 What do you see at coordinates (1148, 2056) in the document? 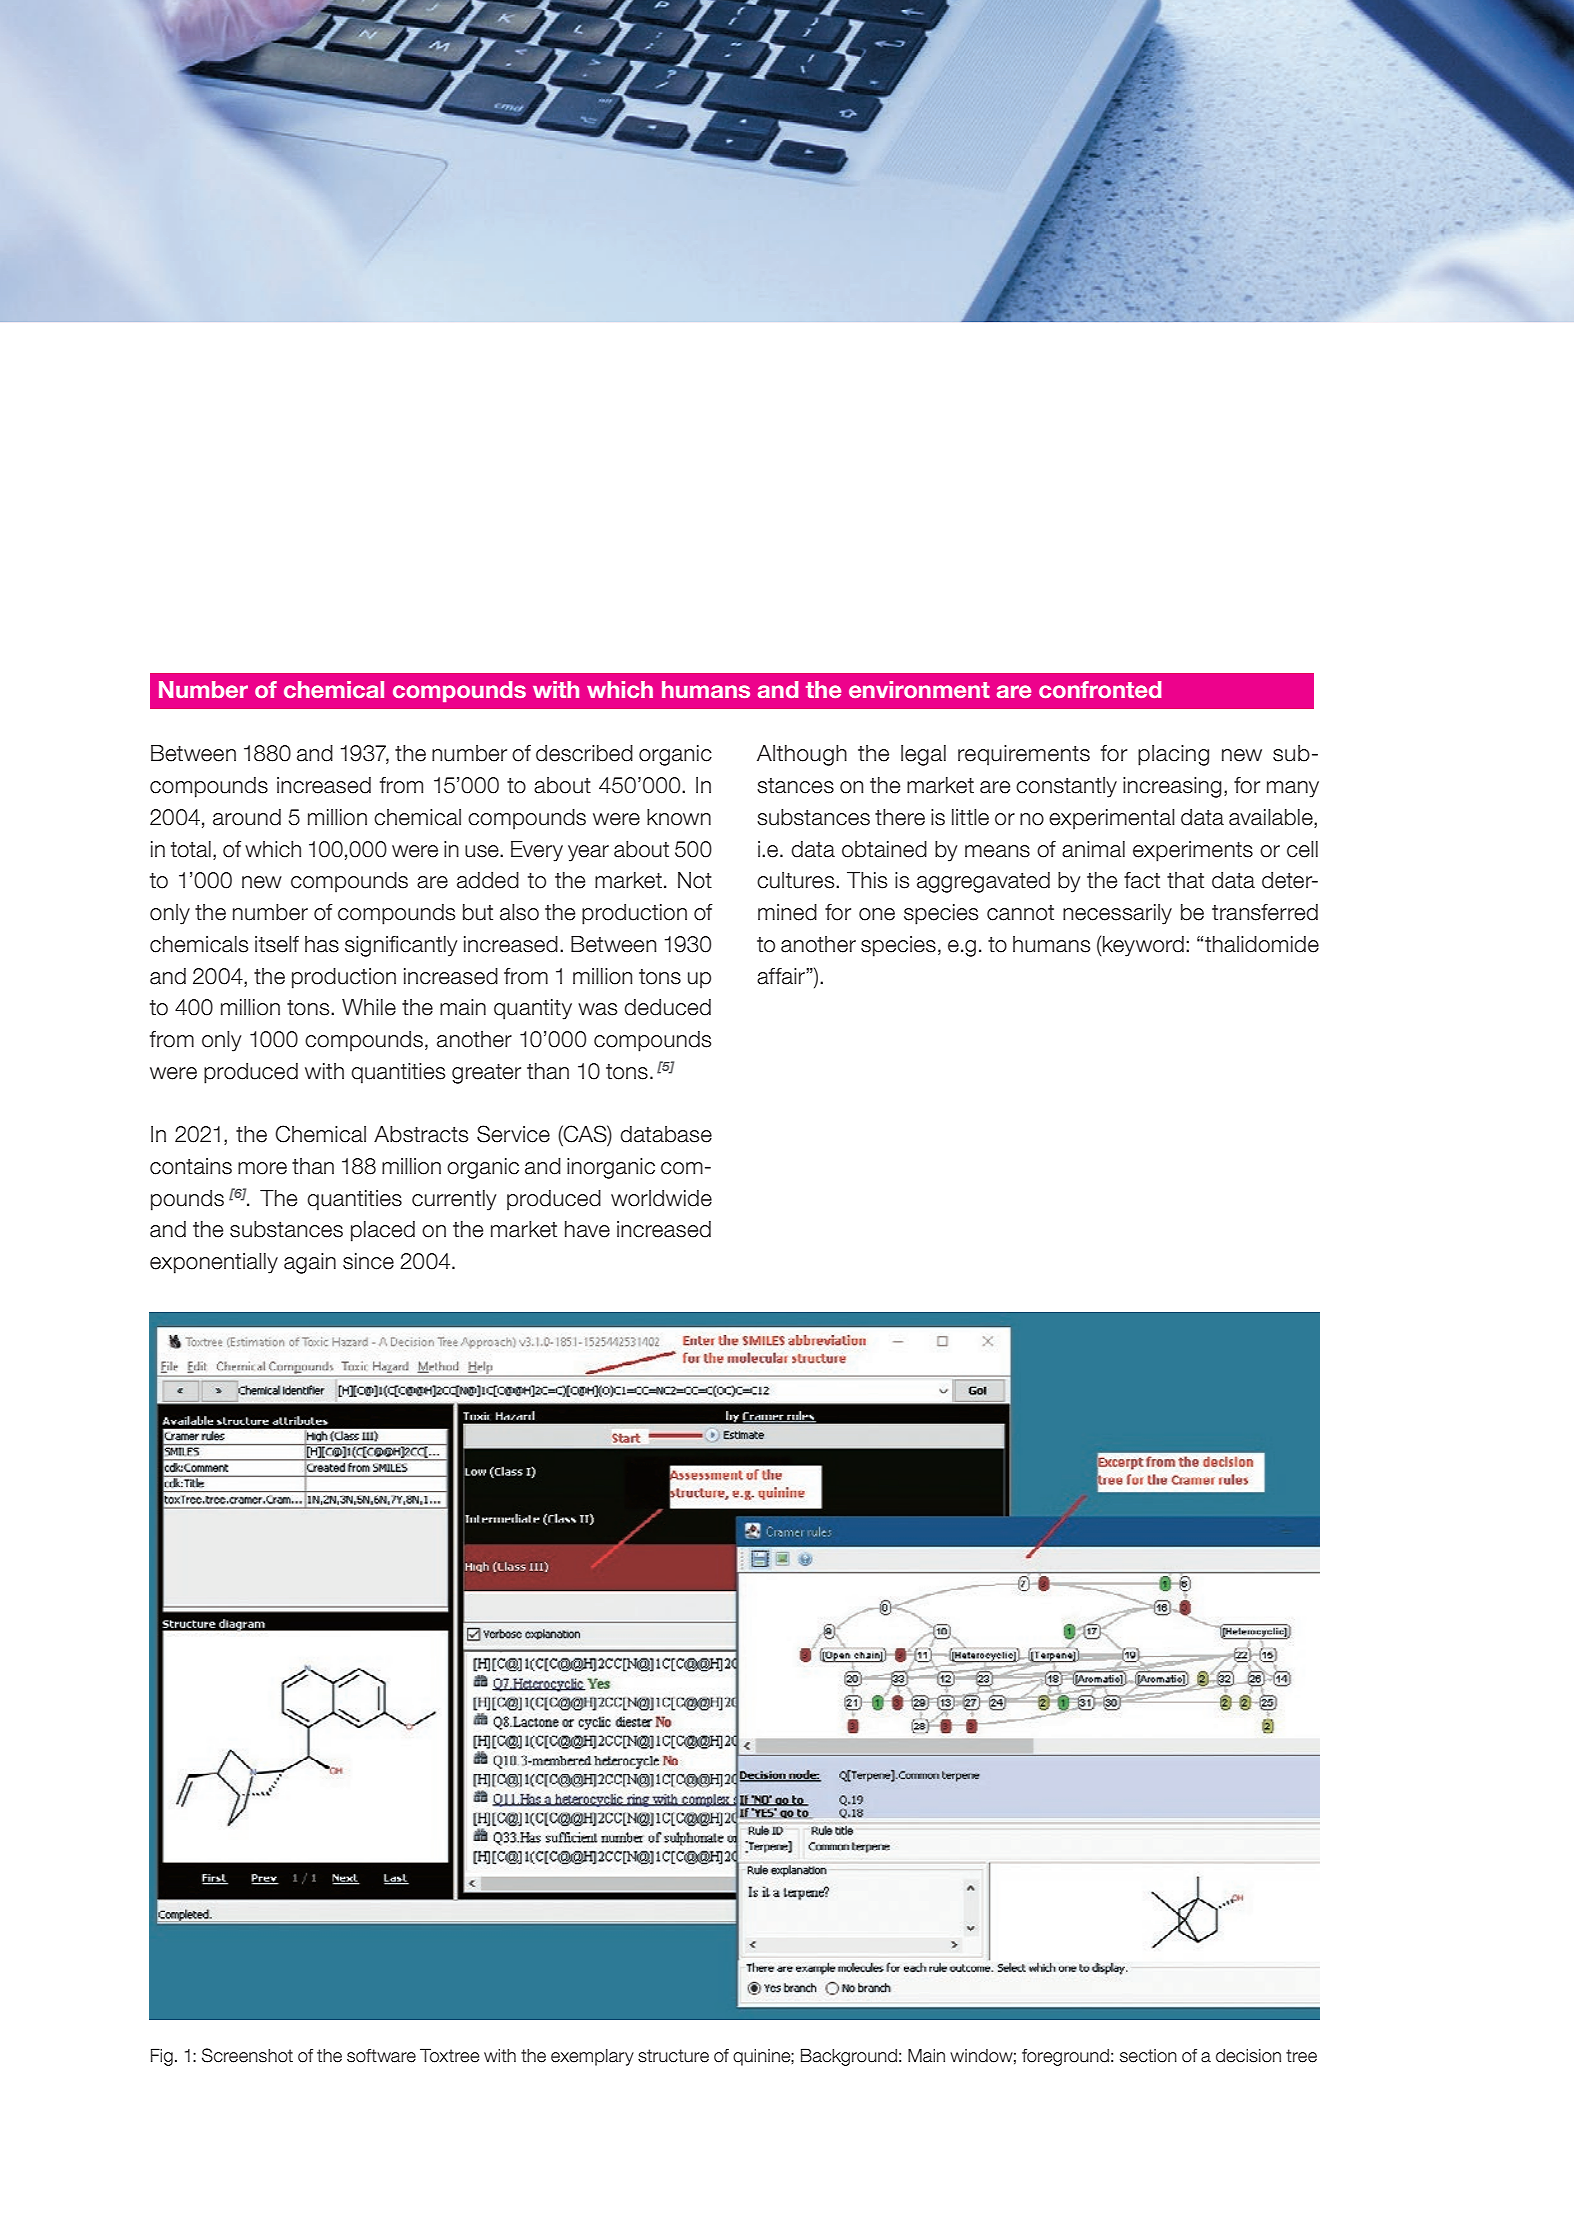
I see `section` at bounding box center [1148, 2056].
